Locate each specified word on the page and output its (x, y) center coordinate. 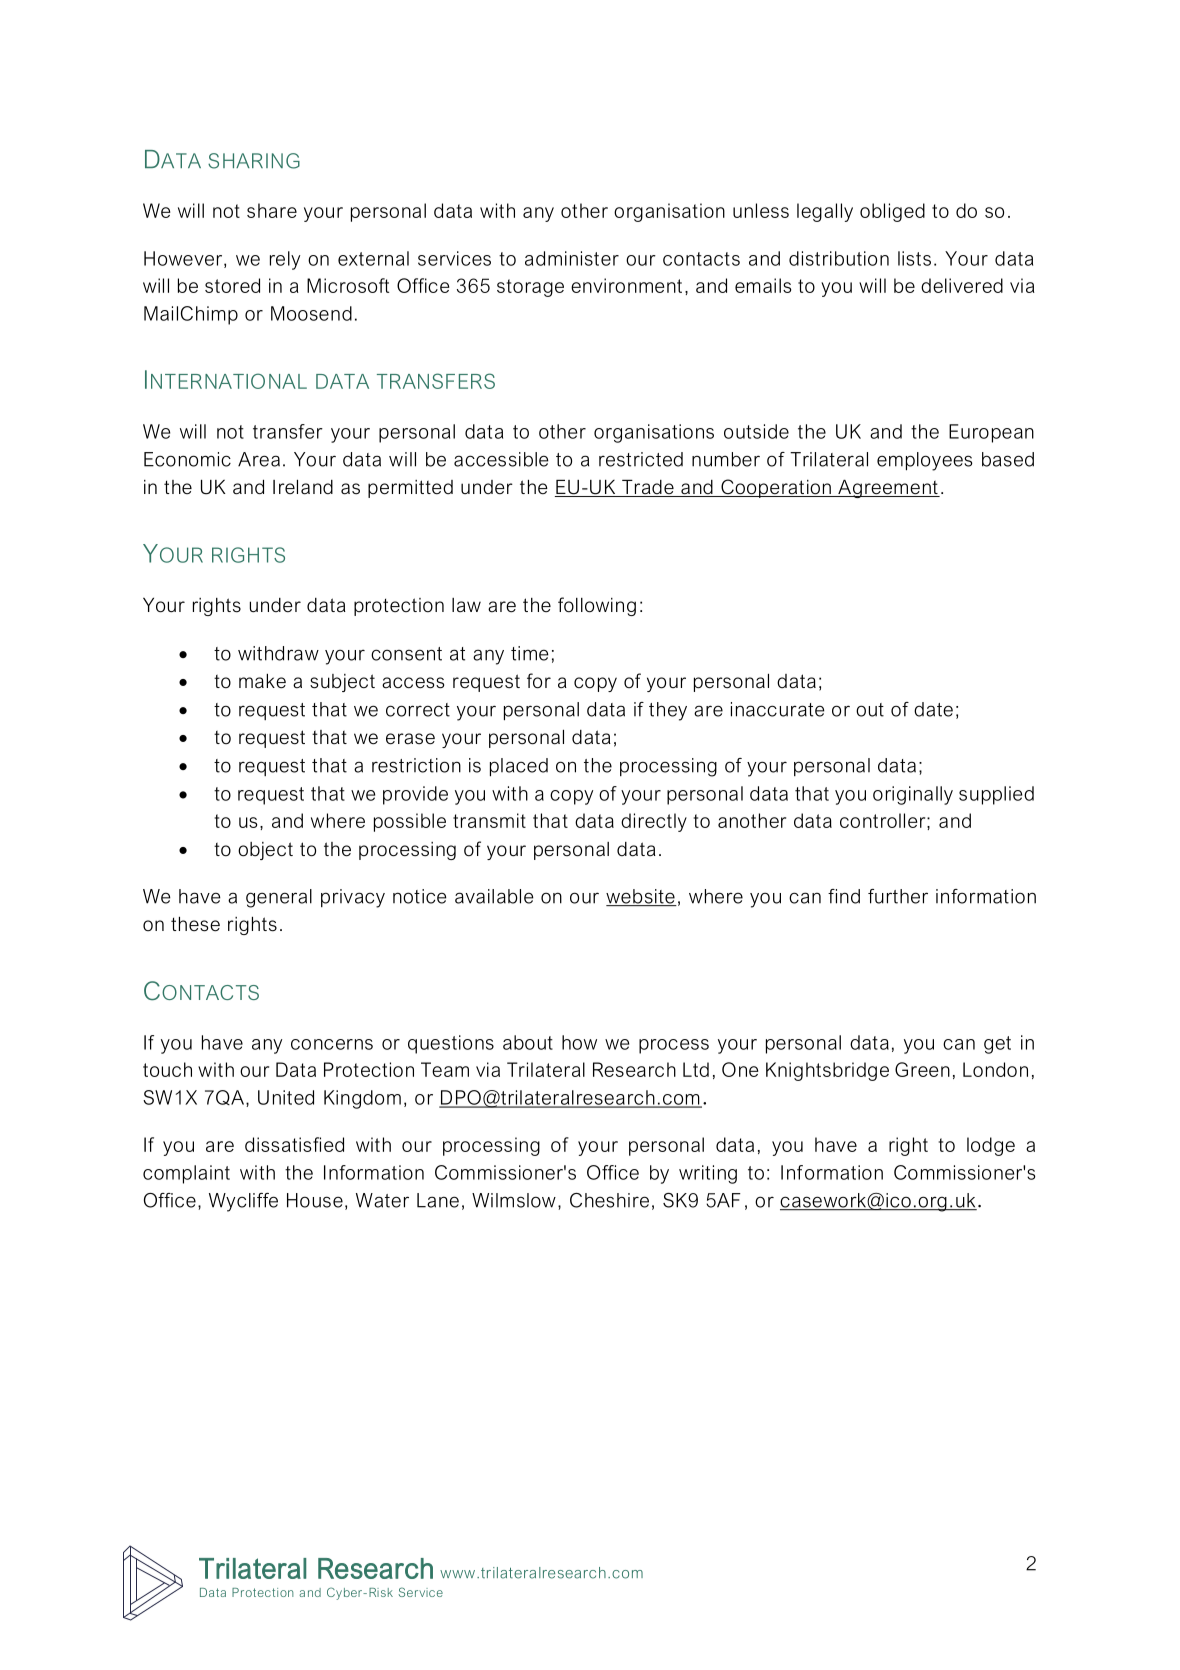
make (262, 681)
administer (572, 258)
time (530, 653)
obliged (892, 212)
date (933, 709)
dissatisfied (294, 1144)
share (272, 210)
